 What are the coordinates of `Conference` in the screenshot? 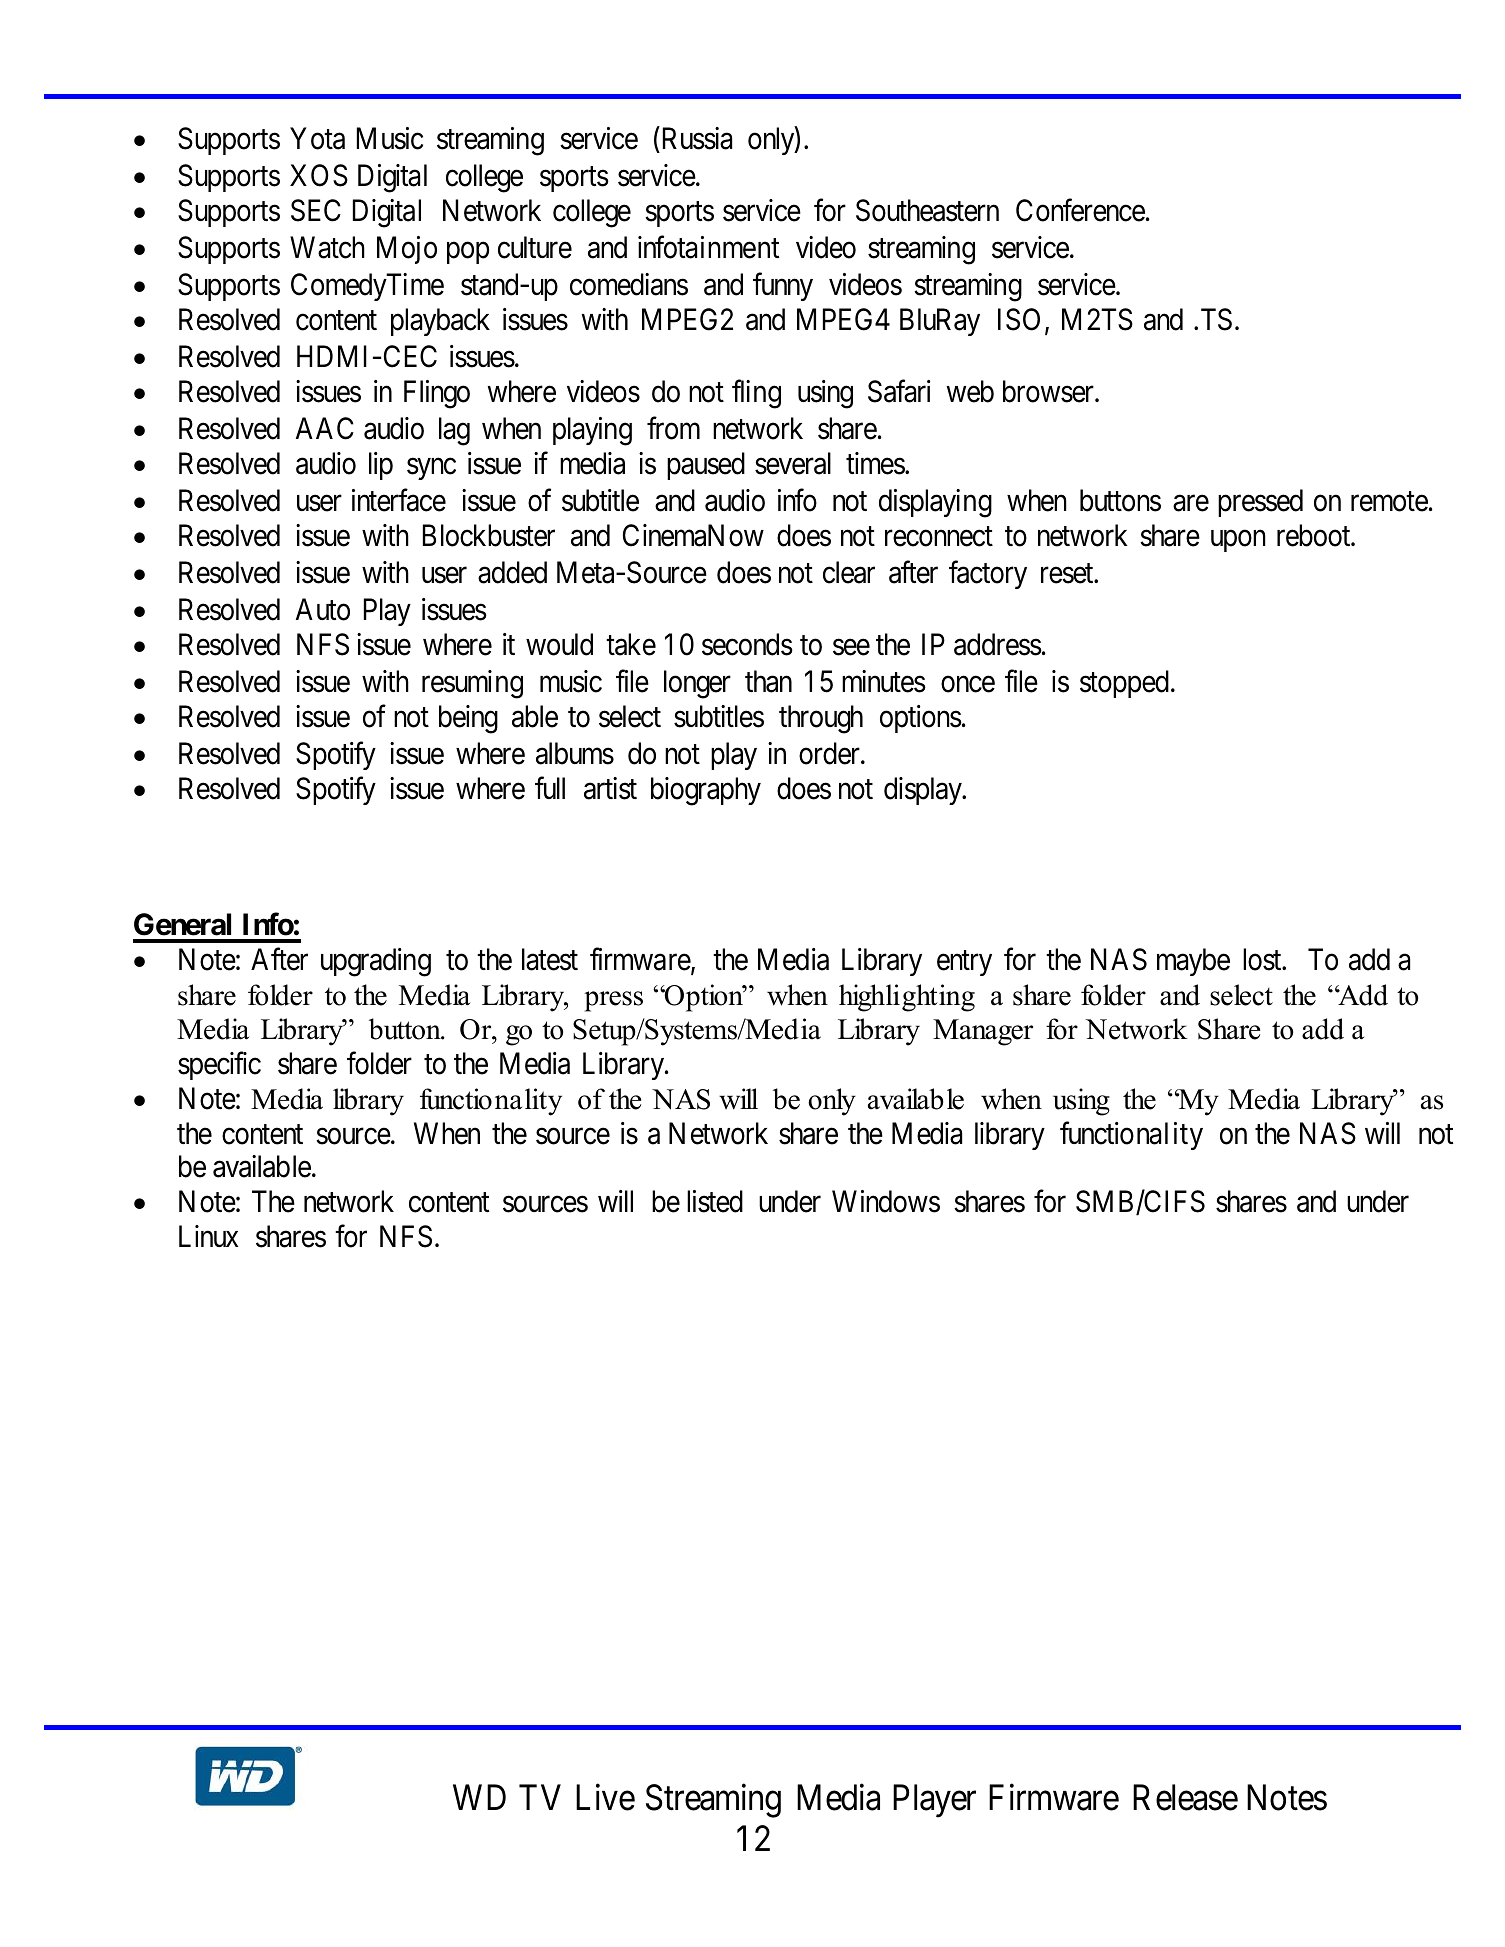 It's located at (1080, 210).
